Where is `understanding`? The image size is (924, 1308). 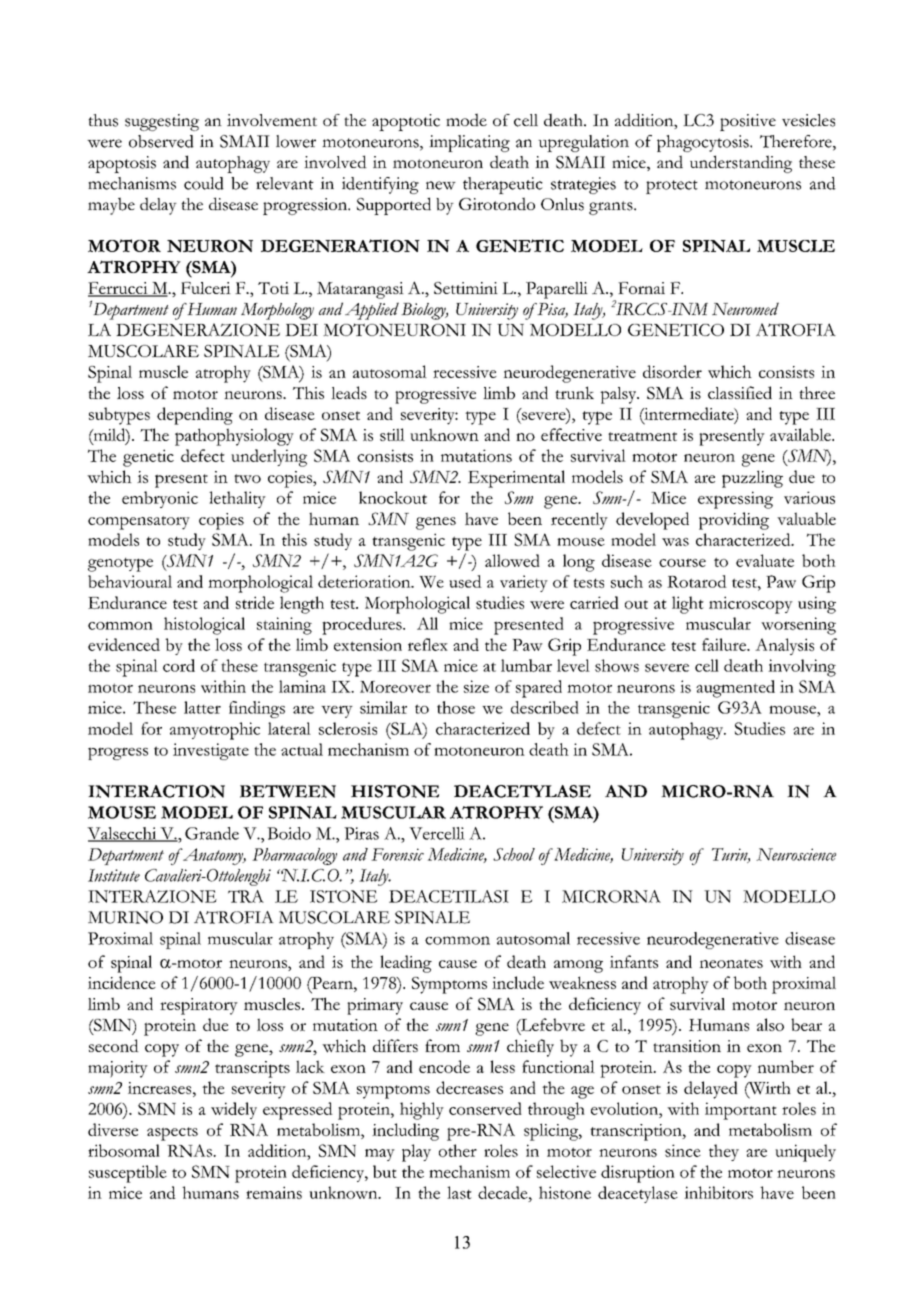 understanding is located at coordinates (741, 164).
